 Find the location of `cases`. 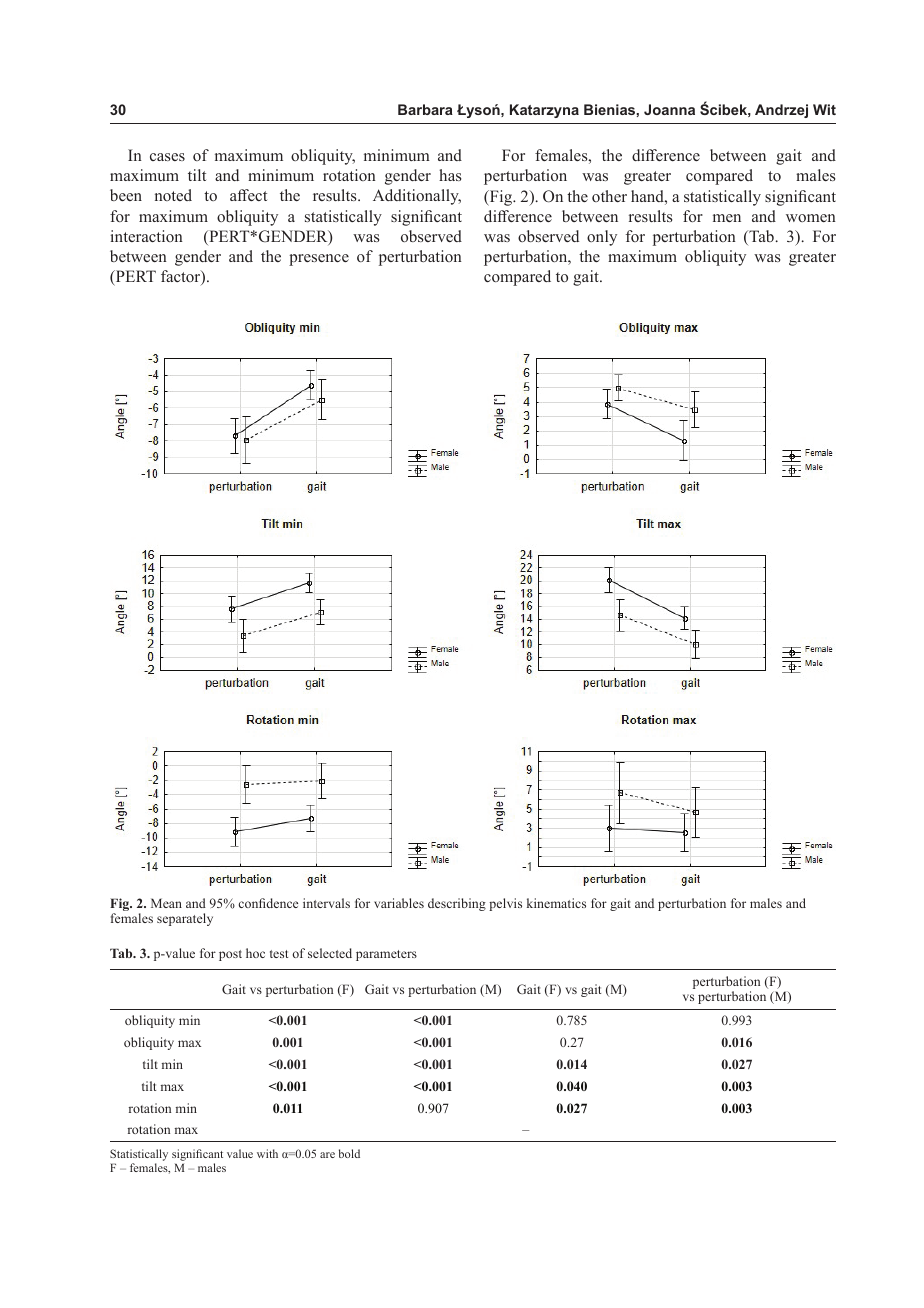

cases is located at coordinates (167, 157).
